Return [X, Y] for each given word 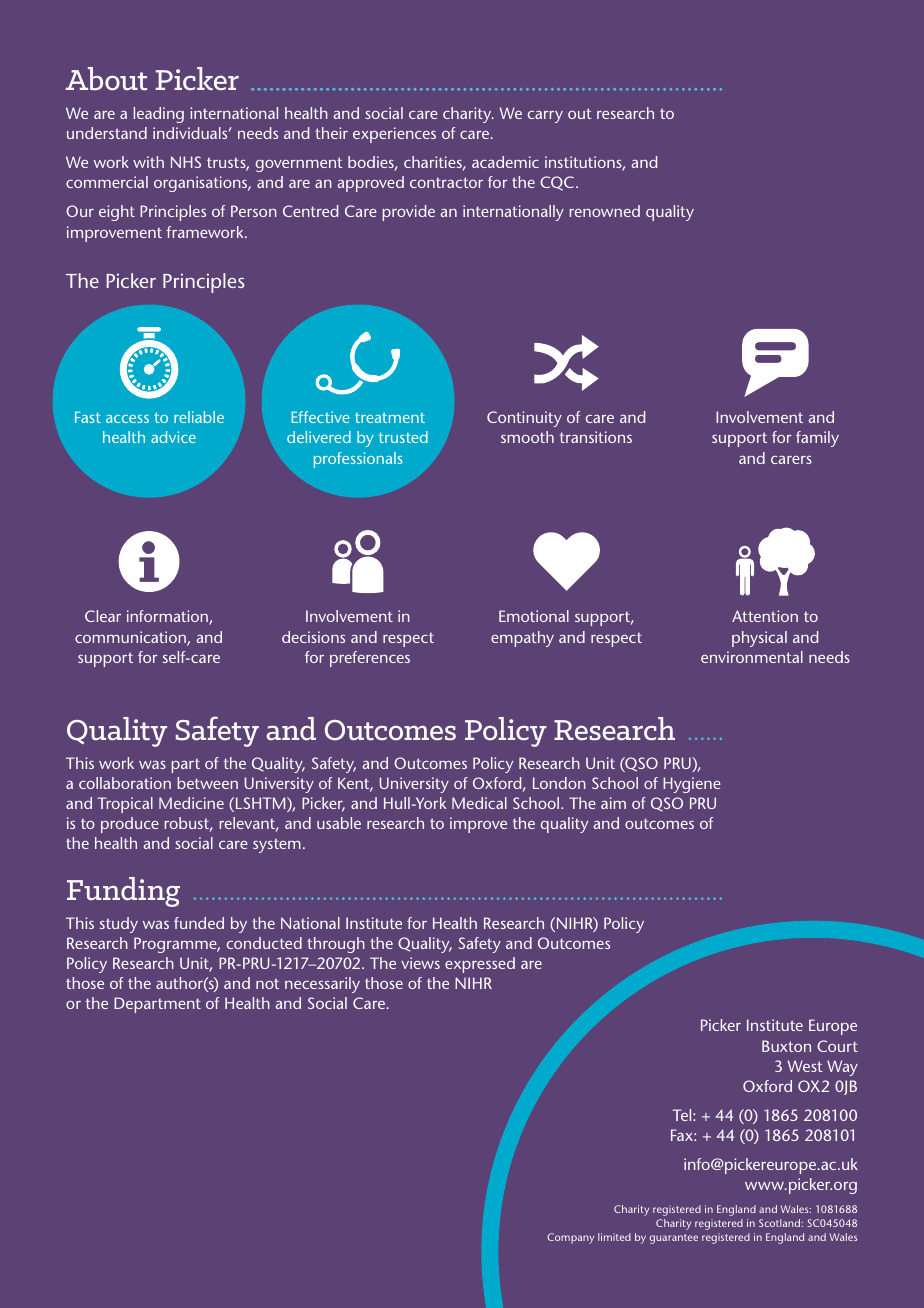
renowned [605, 211]
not [267, 983]
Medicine [191, 803]
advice [173, 437]
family [817, 439]
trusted [403, 437]
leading [159, 115]
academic [505, 162]
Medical [479, 803]
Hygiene [692, 785]
